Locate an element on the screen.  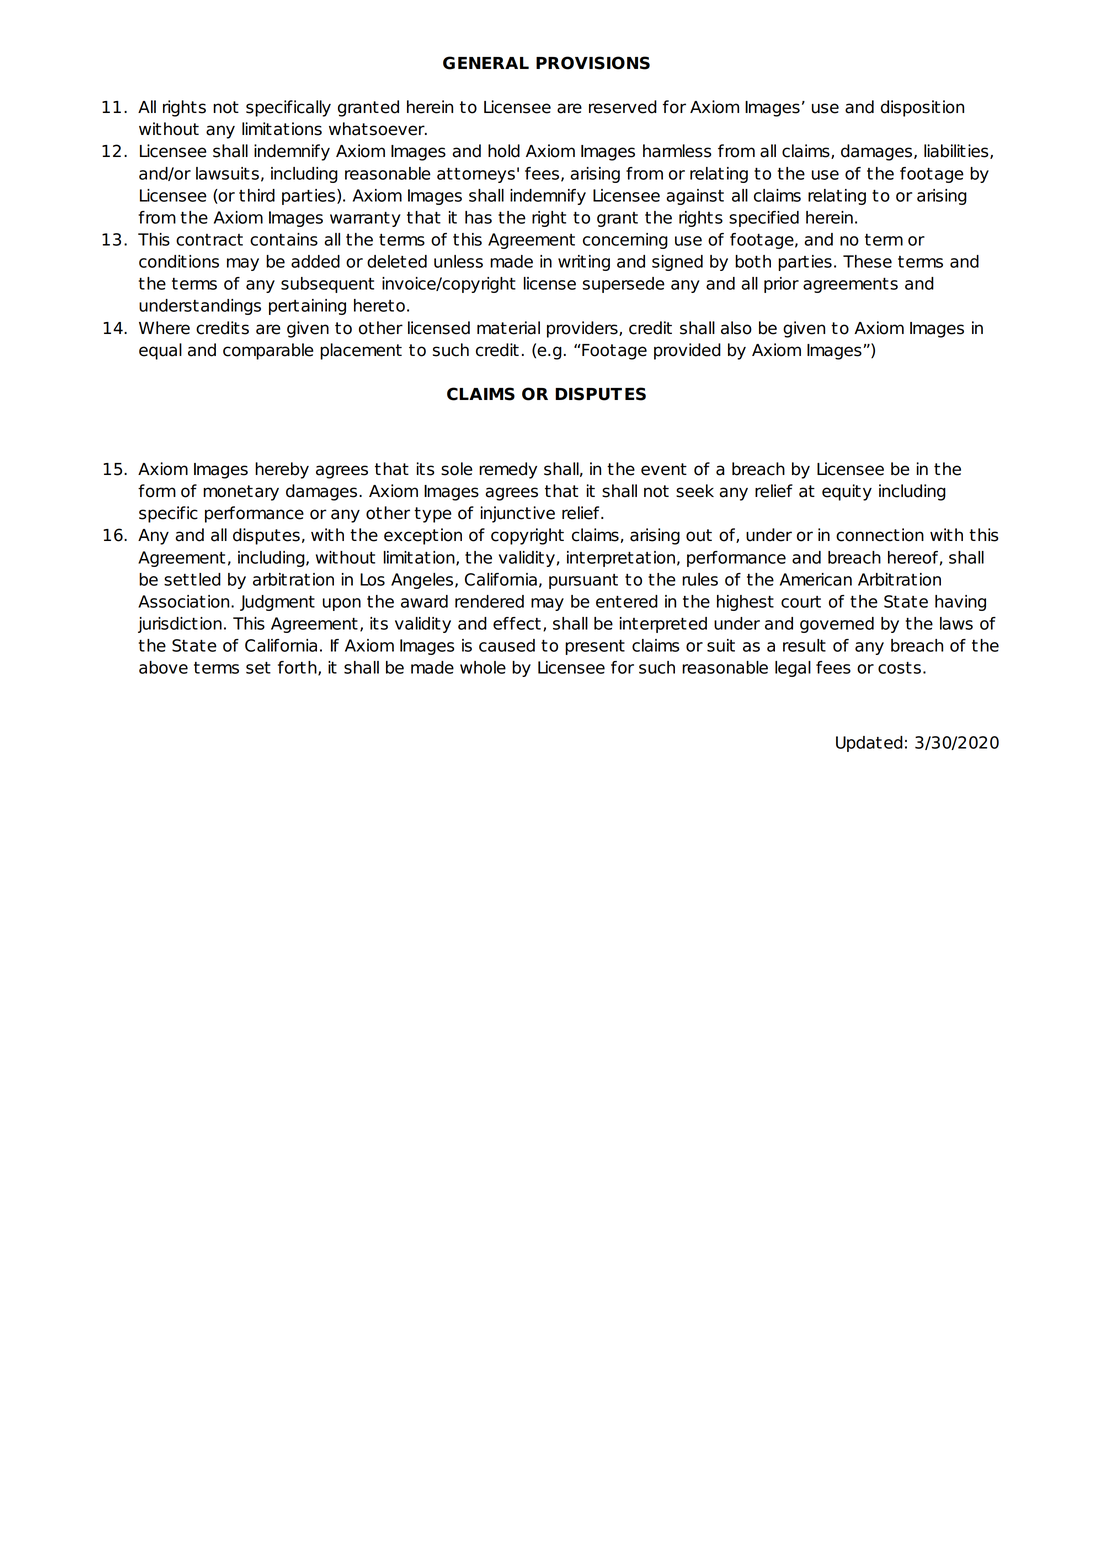
forth is located at coordinates (298, 668).
